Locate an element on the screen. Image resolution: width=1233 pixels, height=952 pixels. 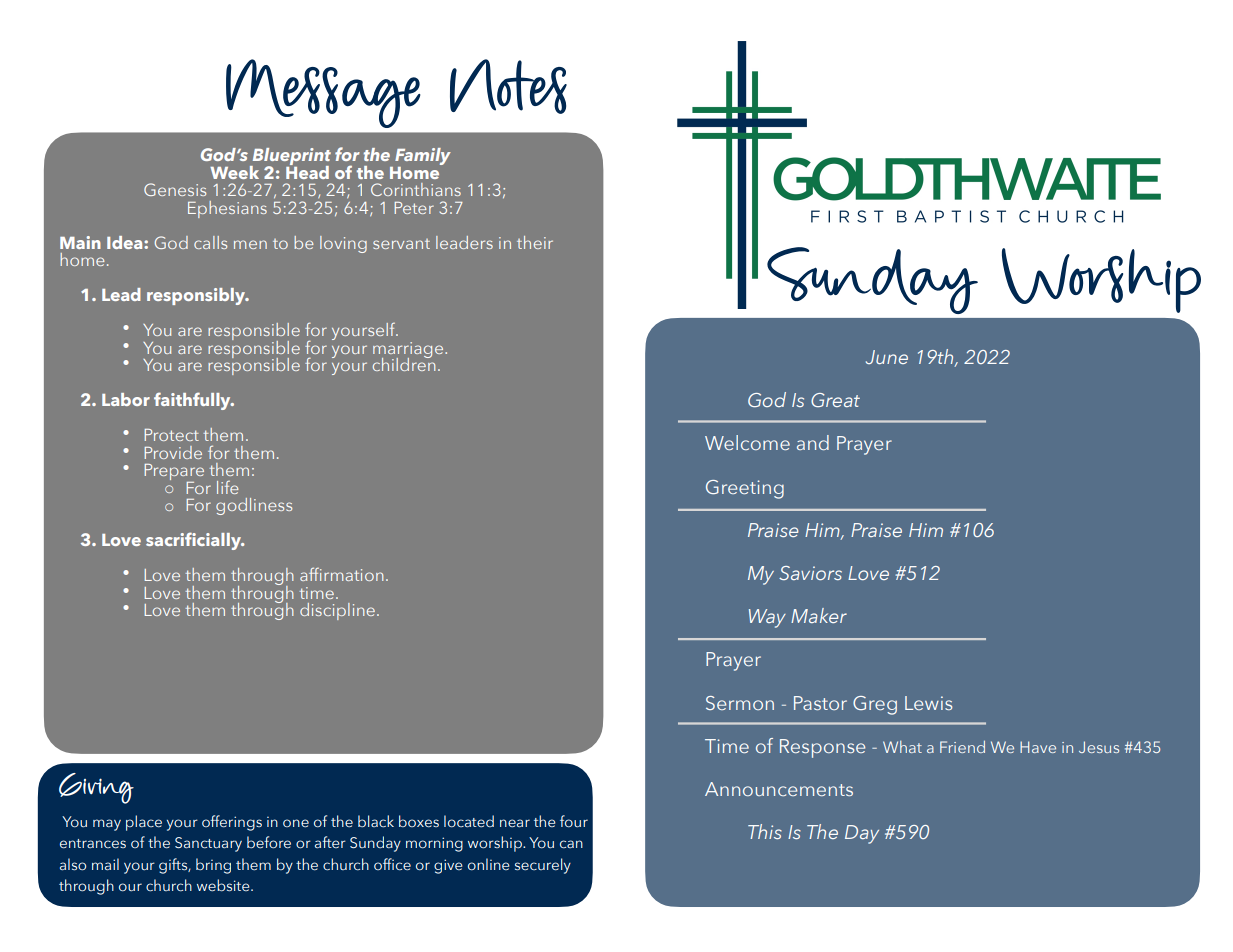
Saviors is located at coordinates (810, 573).
